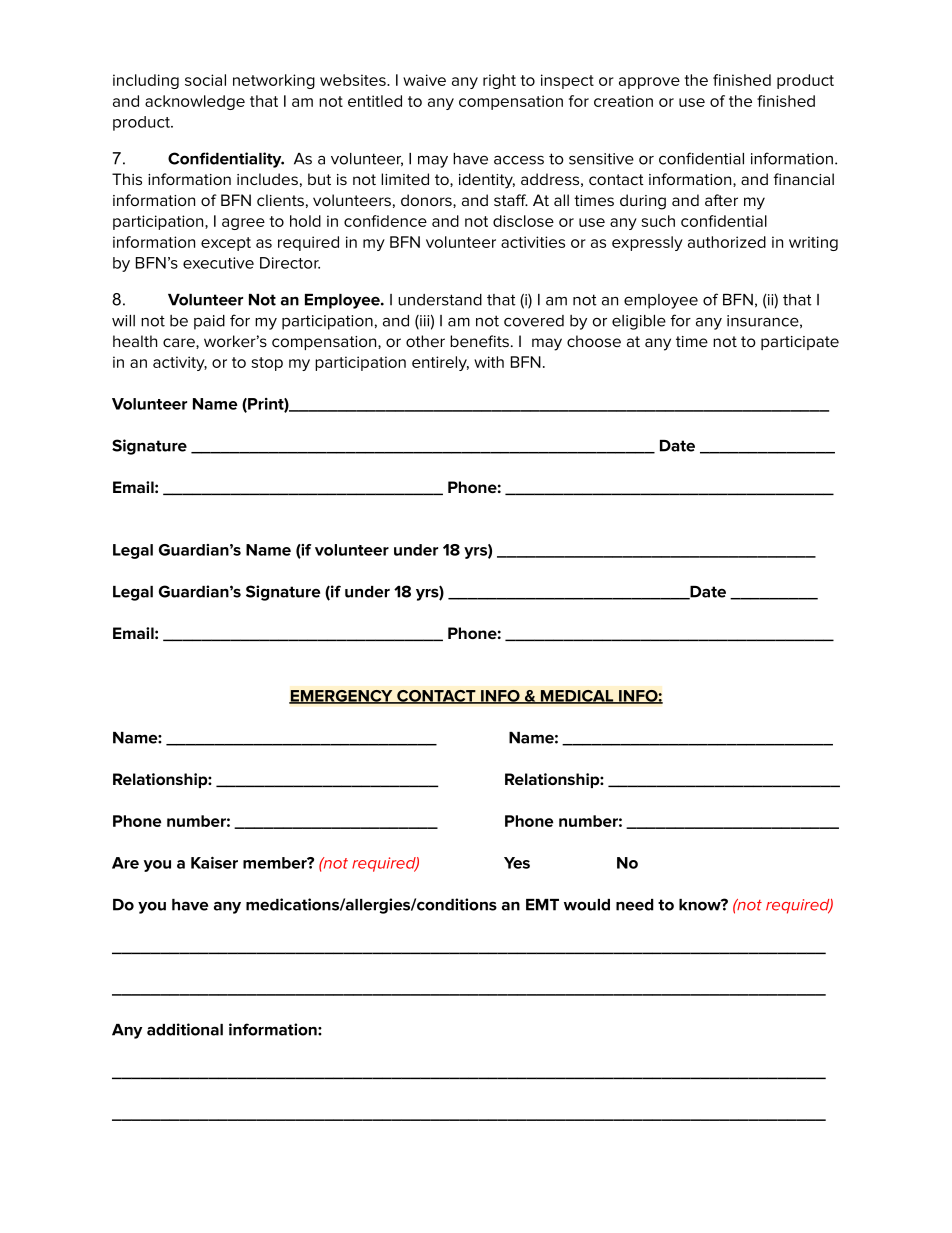 This screenshot has height=1233, width=952. I want to click on EMT, so click(542, 905).
